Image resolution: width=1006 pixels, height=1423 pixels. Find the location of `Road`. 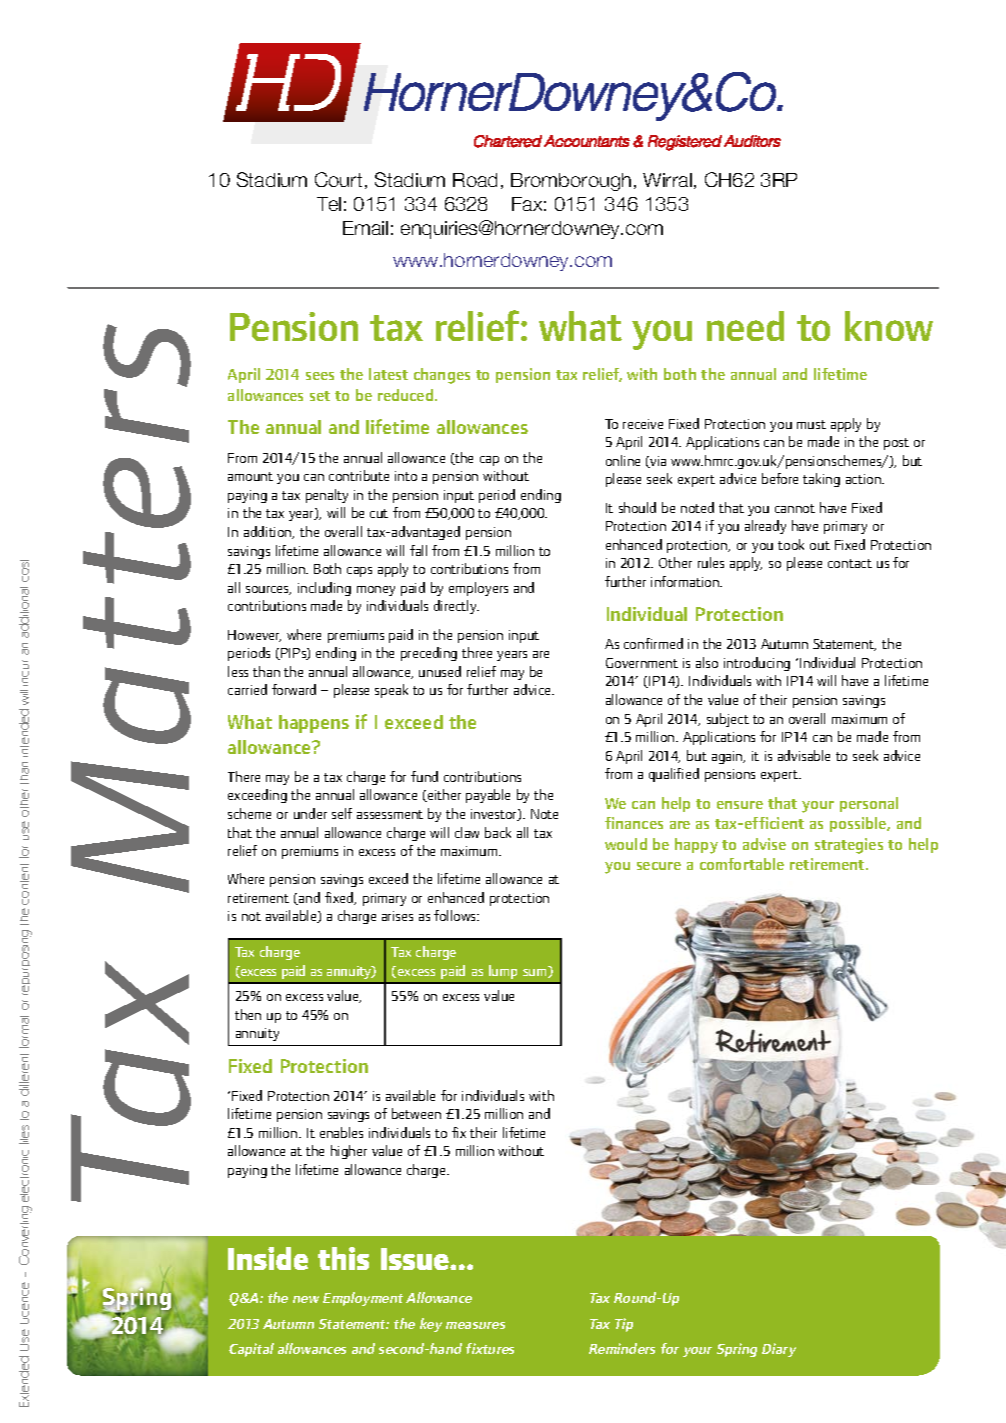

Road is located at coordinates (475, 180).
